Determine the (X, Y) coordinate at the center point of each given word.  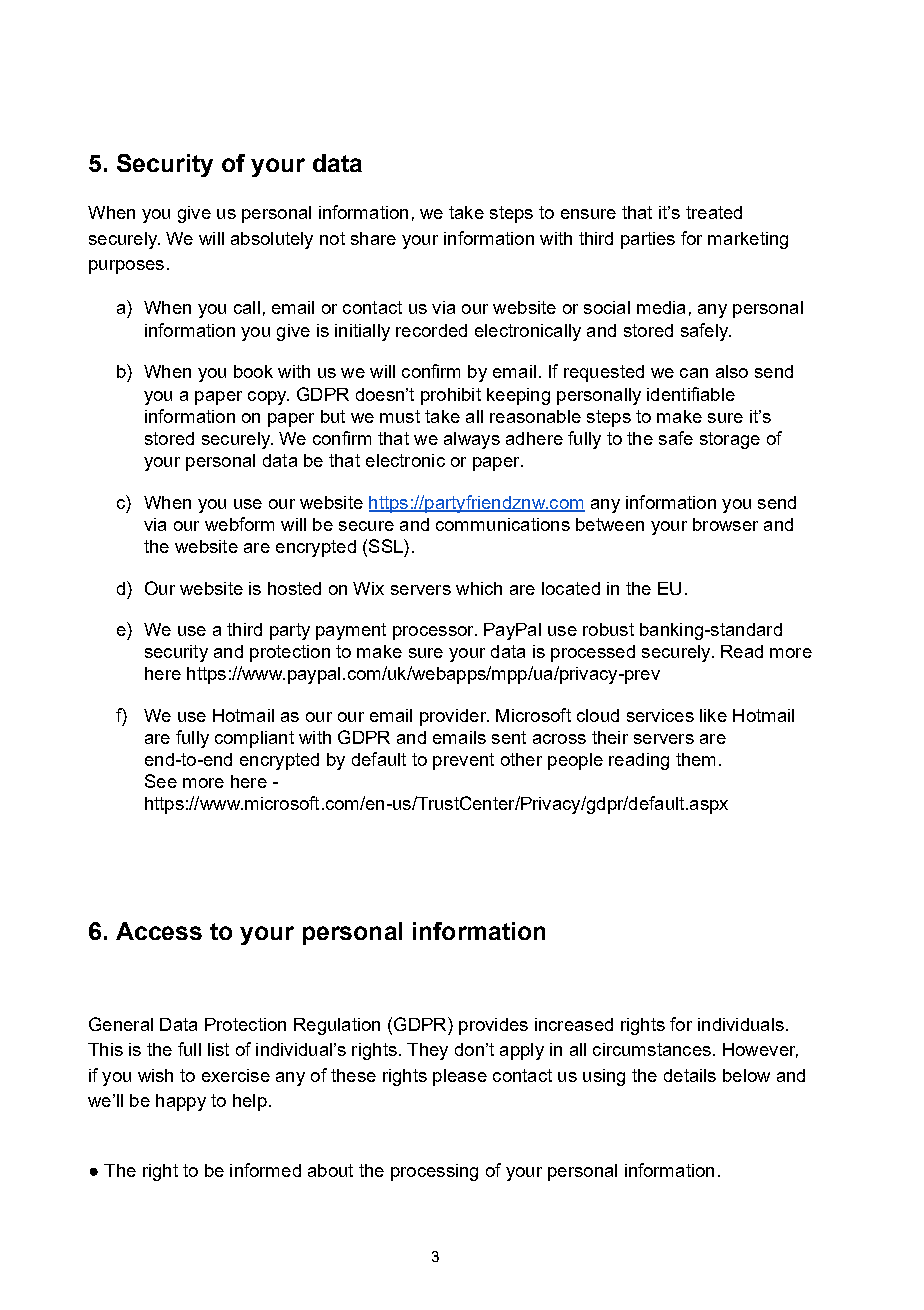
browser (725, 524)
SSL (387, 546)
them (695, 759)
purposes (126, 267)
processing (434, 1172)
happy (181, 1102)
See (161, 781)
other (521, 759)
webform (239, 524)
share (373, 238)
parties (648, 240)
